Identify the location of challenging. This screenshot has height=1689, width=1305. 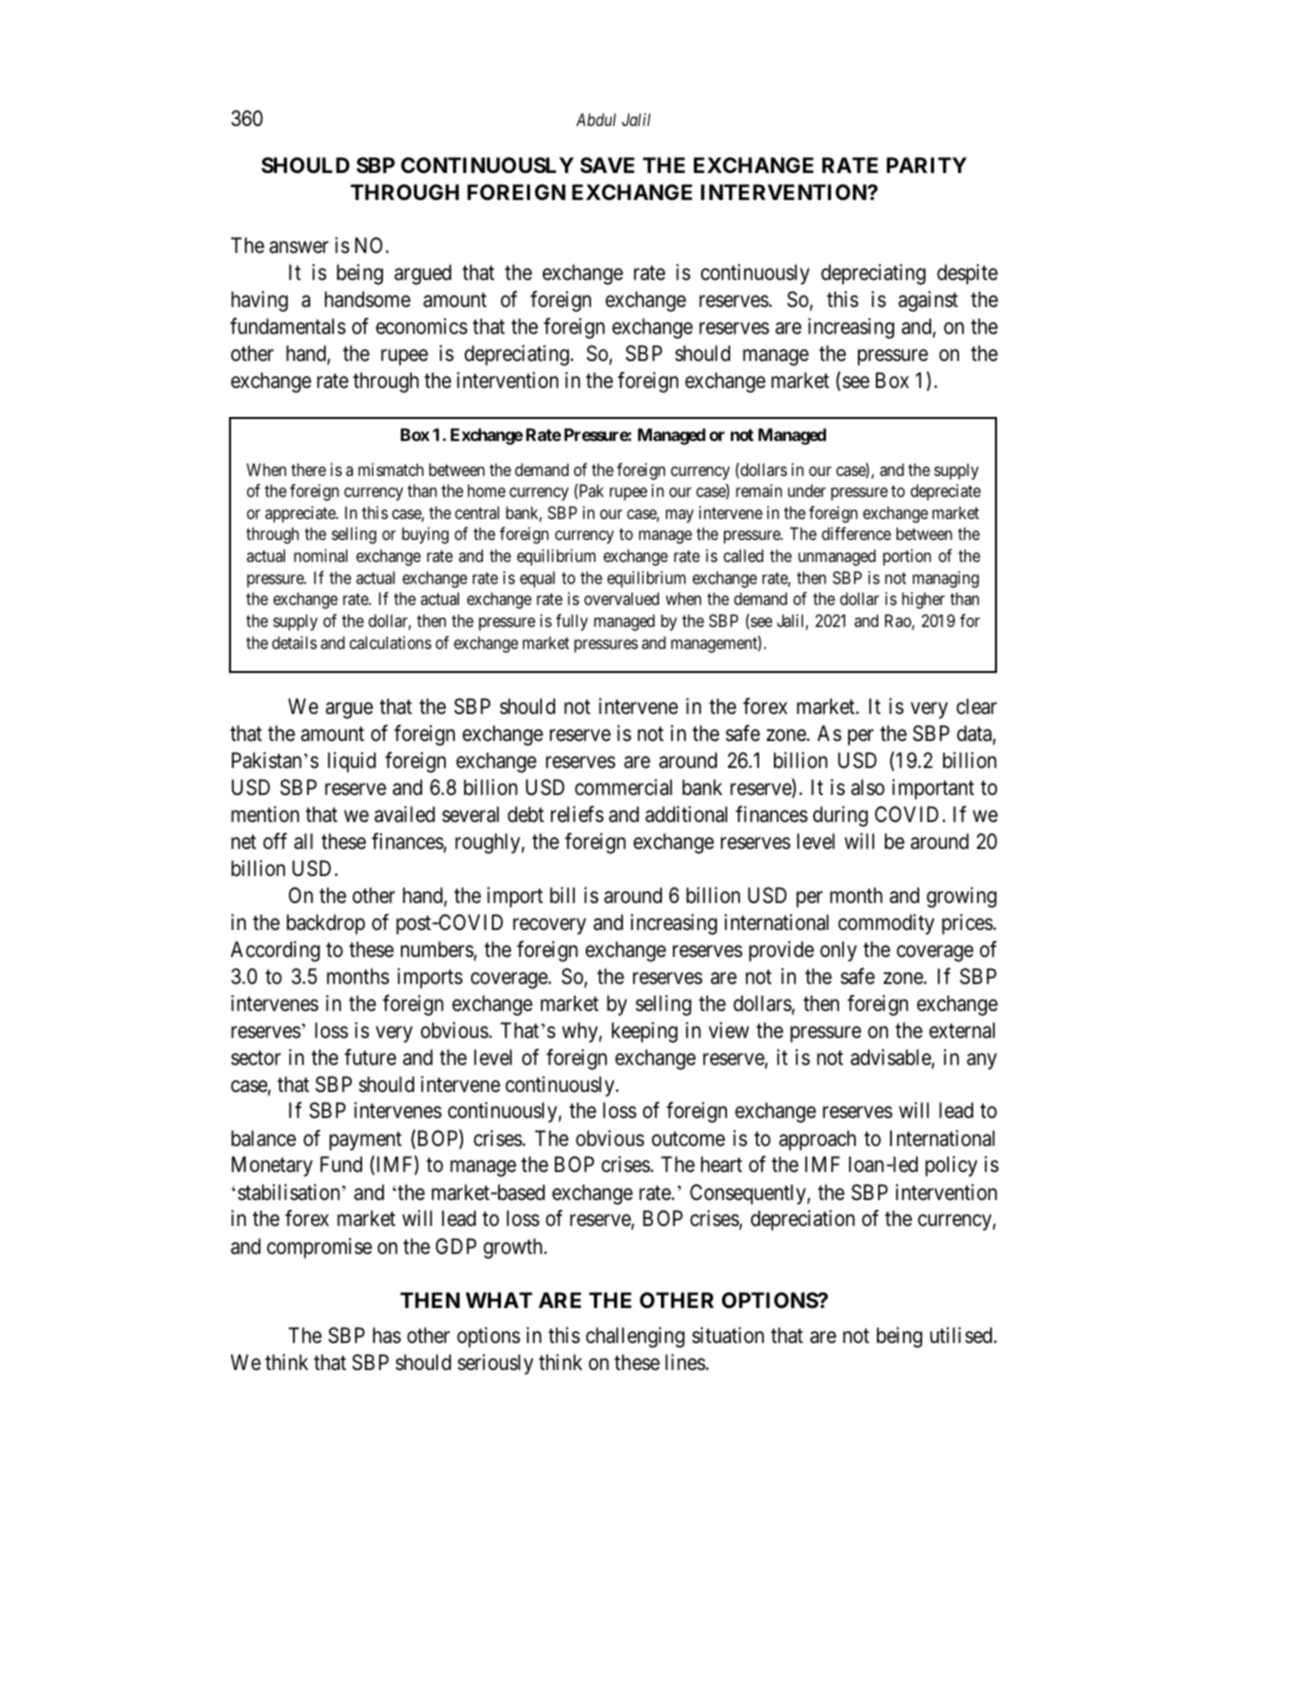
(635, 1337).
